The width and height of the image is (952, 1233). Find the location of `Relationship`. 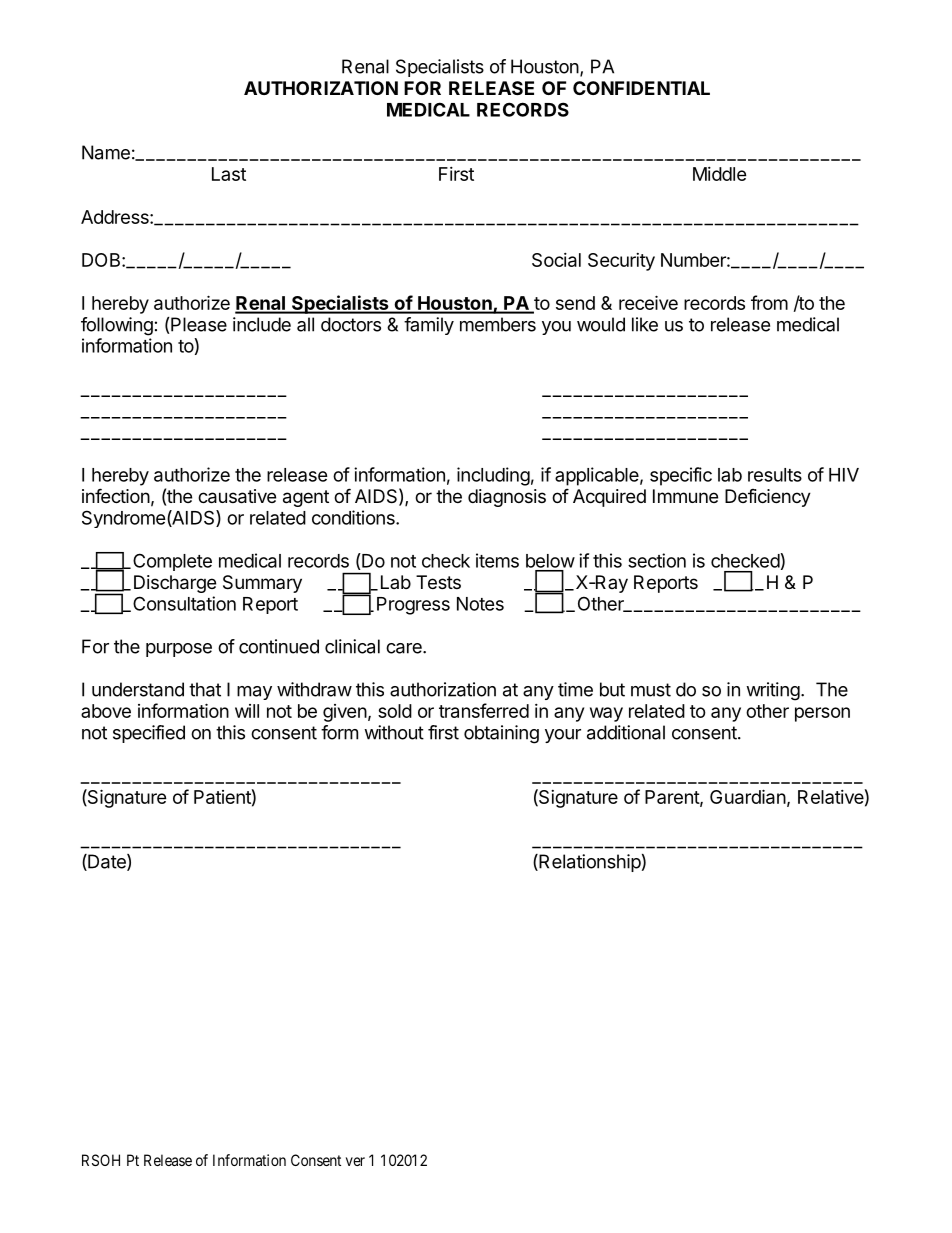

Relationship is located at coordinates (589, 863).
